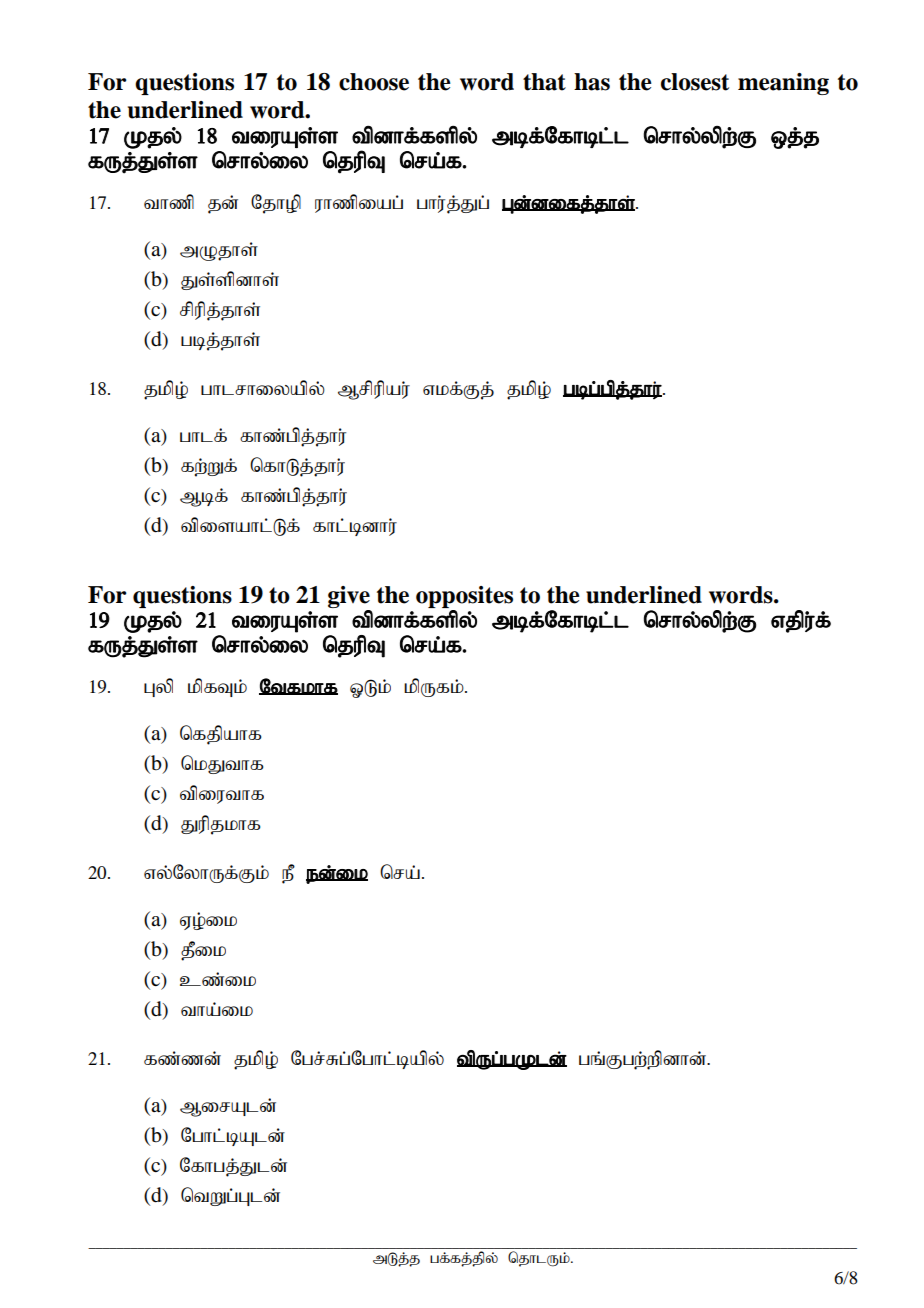 This screenshot has width=924, height=1308. I want to click on opposites, so click(464, 597).
